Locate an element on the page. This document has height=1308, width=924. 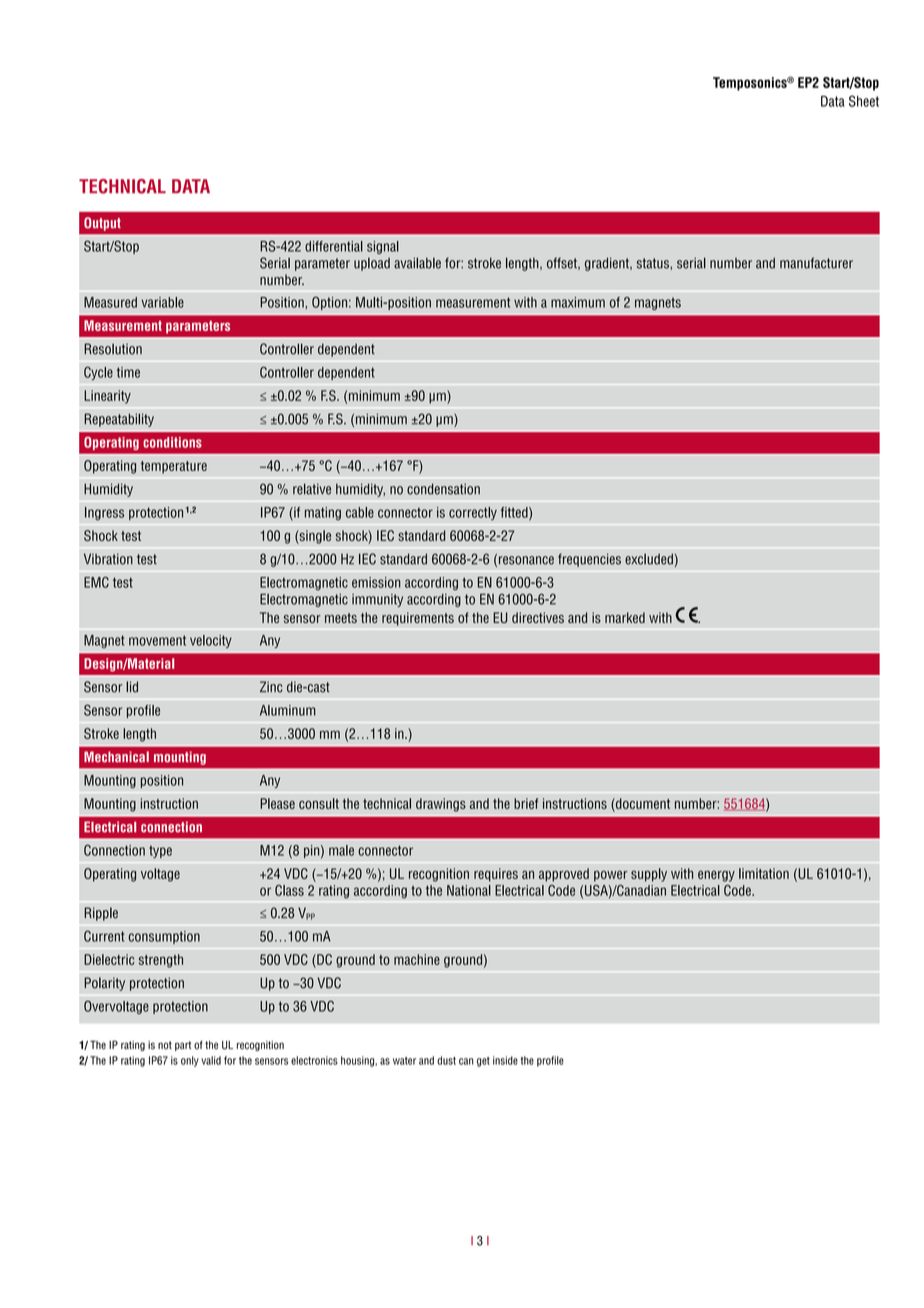
excluded is located at coordinates (649, 559).
